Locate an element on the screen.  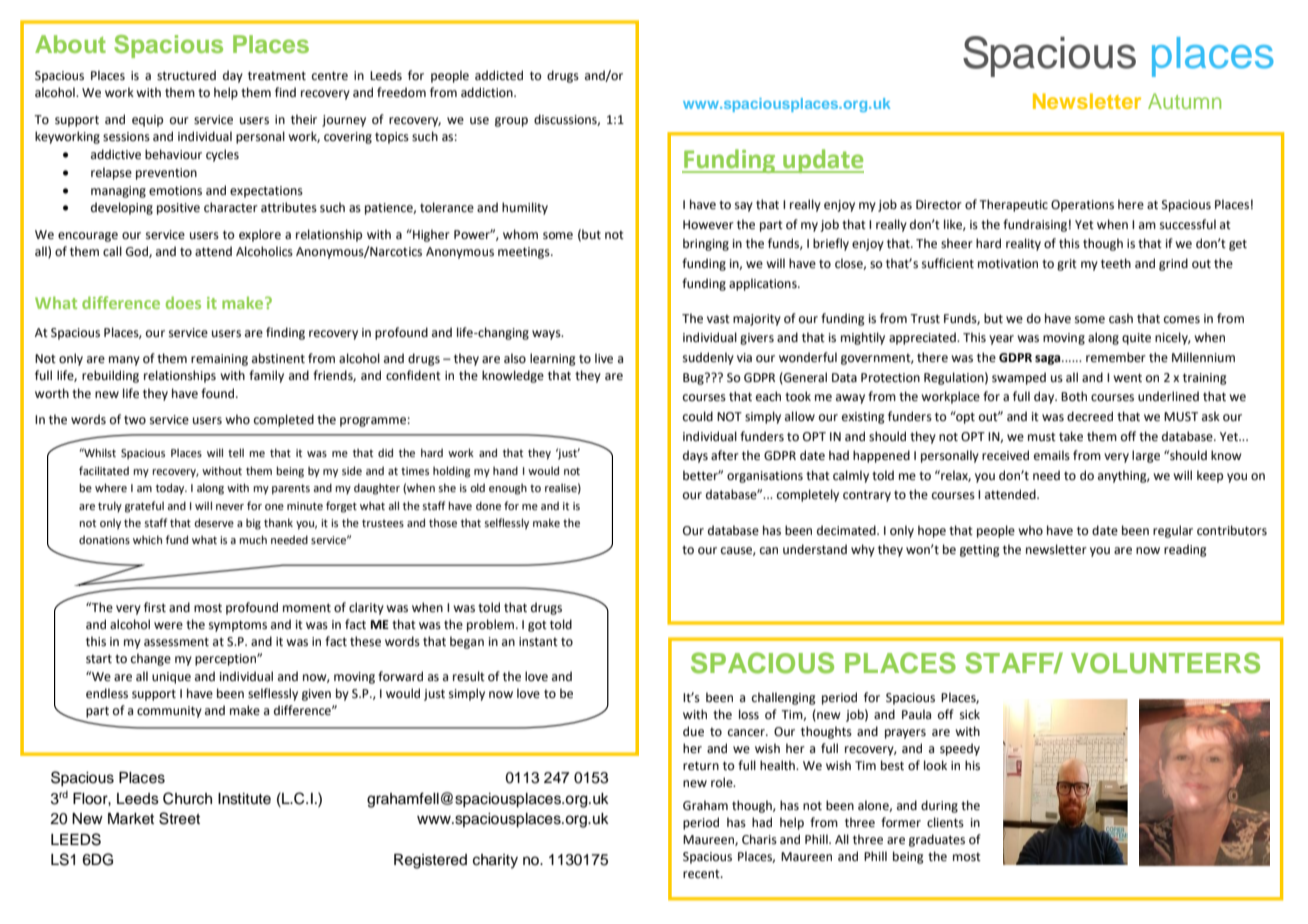
deserve is located at coordinates (214, 522).
